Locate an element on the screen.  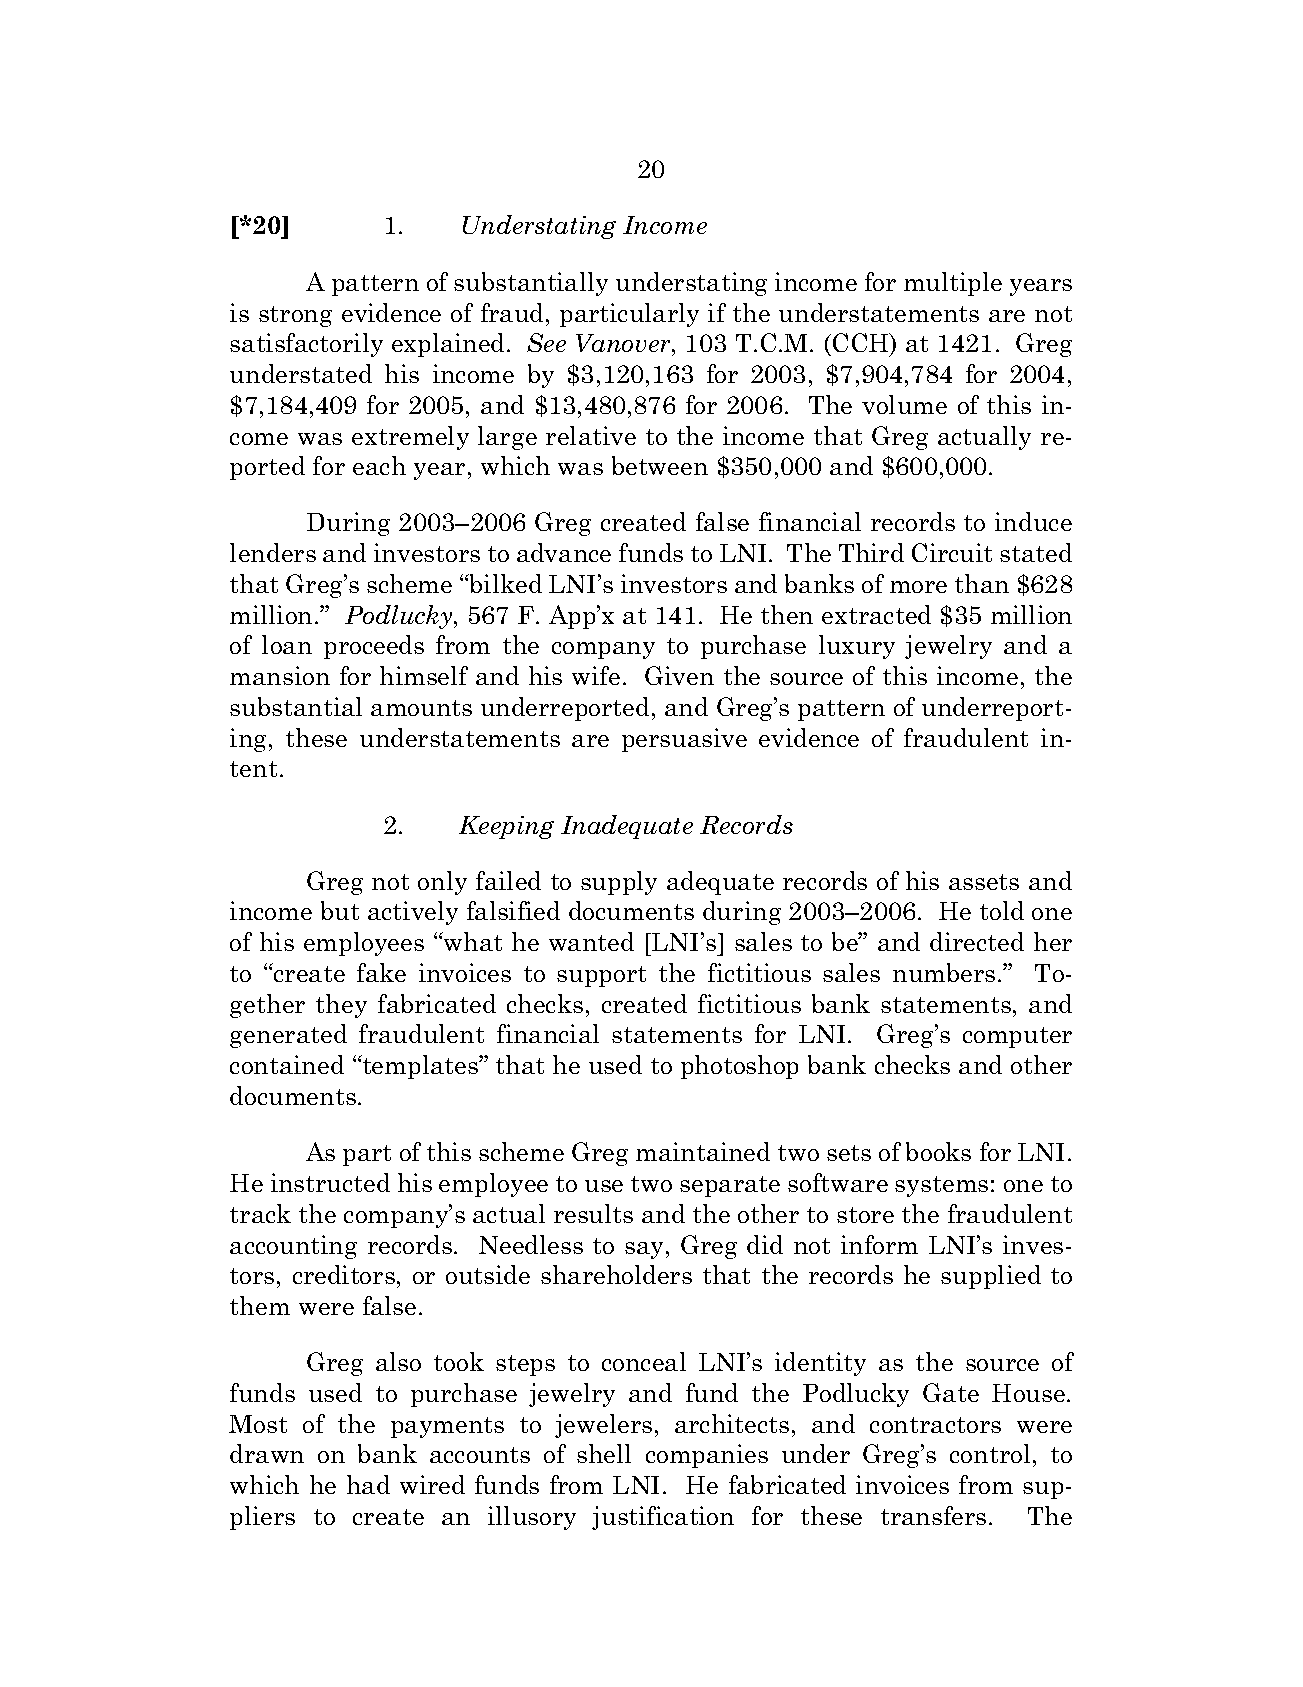
multiple is located at coordinates (953, 284).
